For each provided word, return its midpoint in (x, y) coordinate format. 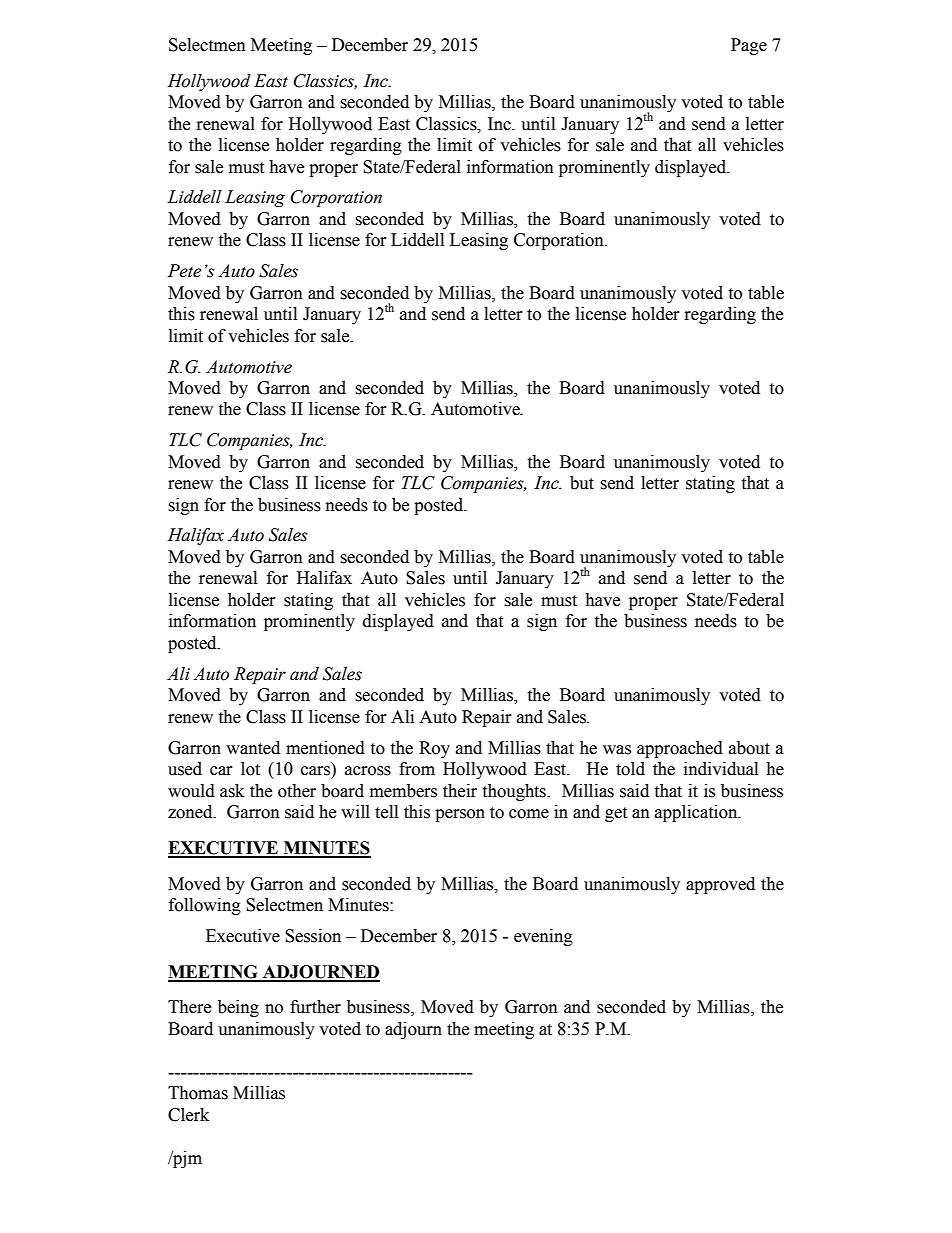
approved (720, 885)
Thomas (198, 1093)
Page (749, 46)
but (582, 483)
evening (543, 937)
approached (680, 749)
